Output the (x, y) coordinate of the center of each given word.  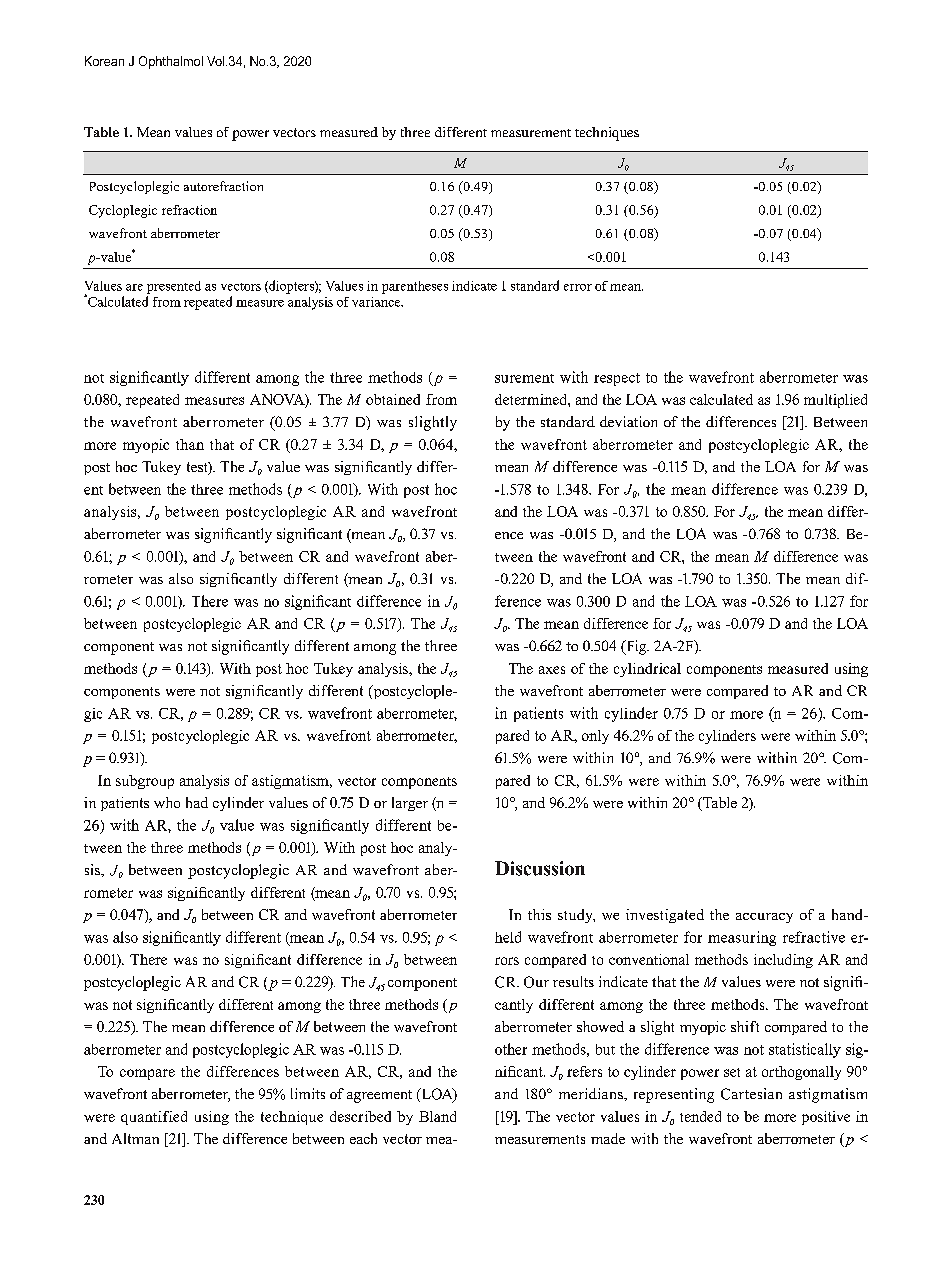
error (578, 287)
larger (410, 804)
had (197, 802)
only (595, 737)
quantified (154, 1118)
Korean (104, 61)
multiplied (835, 401)
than (190, 444)
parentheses (415, 287)
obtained (393, 399)
